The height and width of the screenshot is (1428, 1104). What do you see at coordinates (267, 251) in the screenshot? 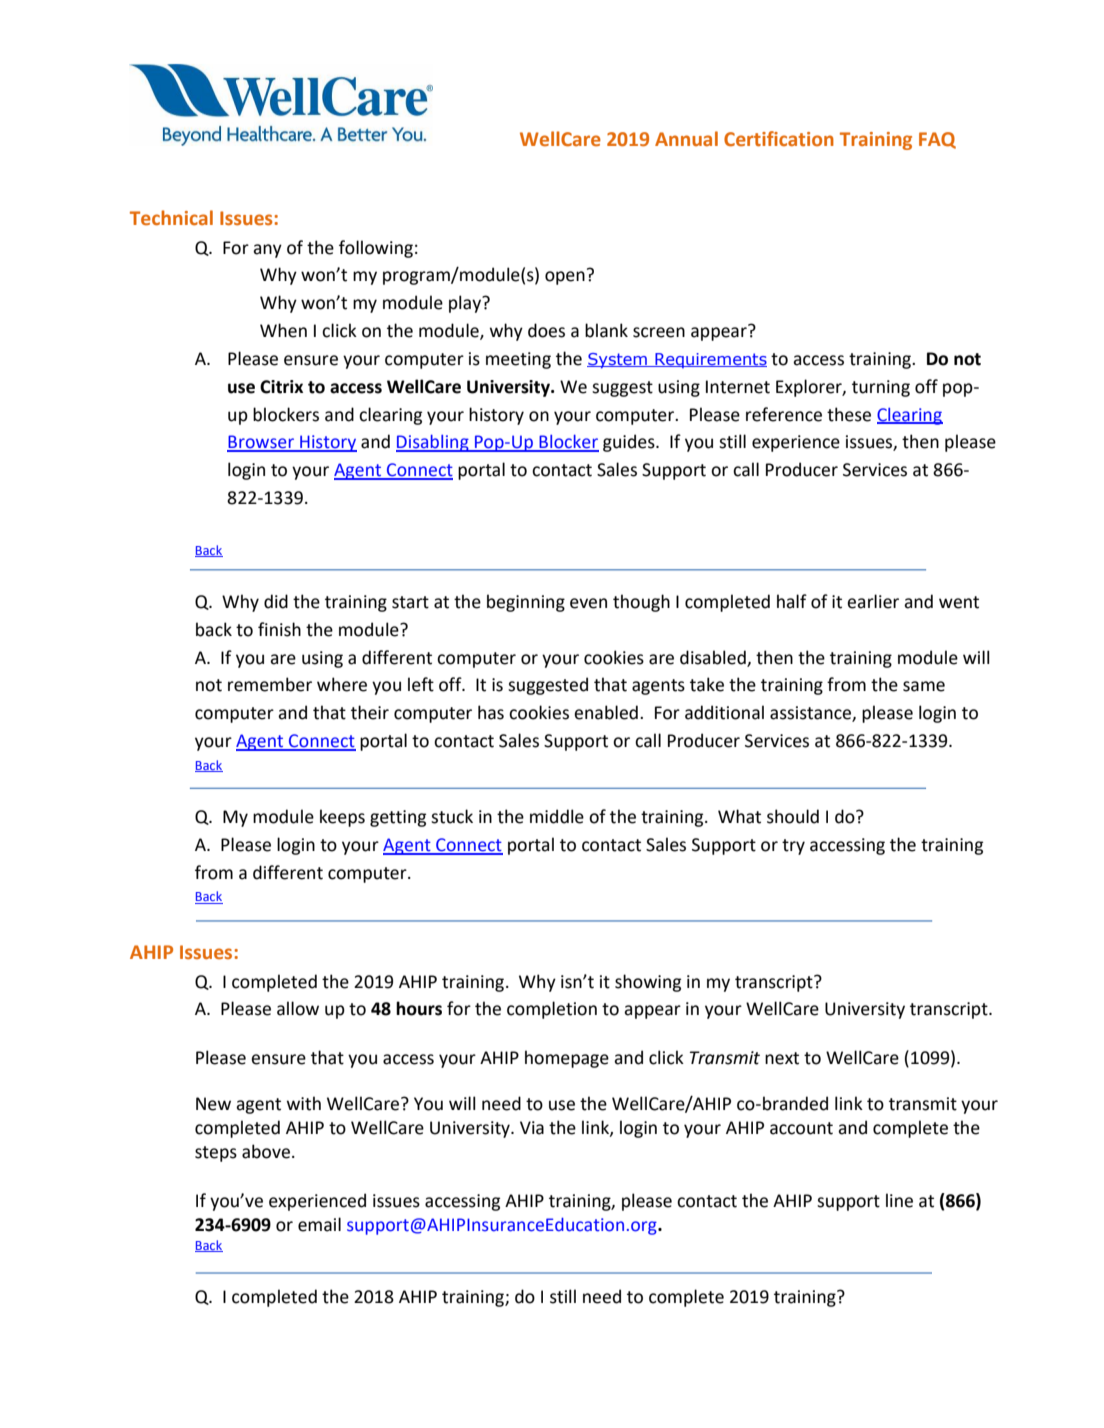
I see `any` at bounding box center [267, 251].
